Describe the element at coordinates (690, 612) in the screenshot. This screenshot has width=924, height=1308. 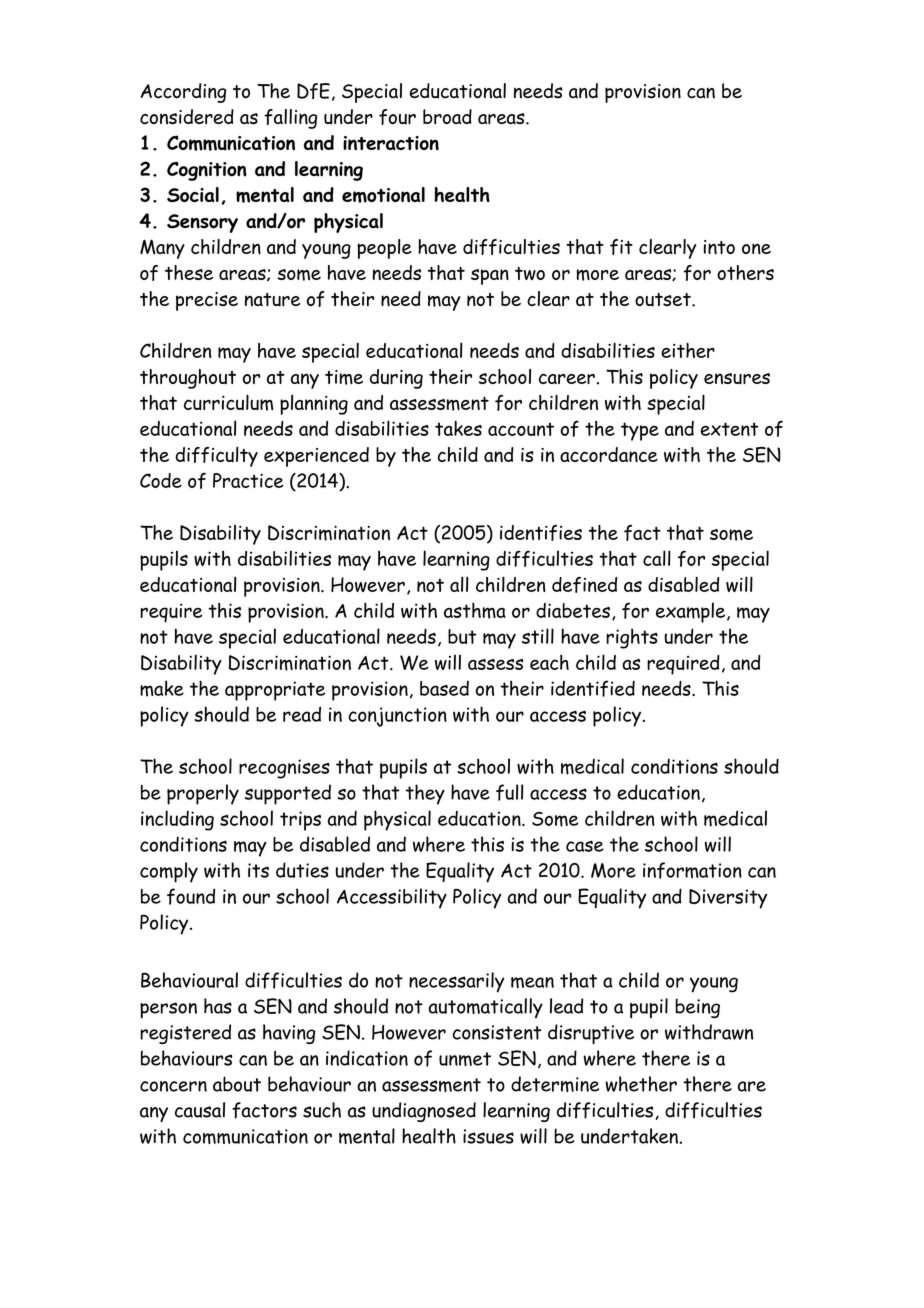
I see `example` at that location.
